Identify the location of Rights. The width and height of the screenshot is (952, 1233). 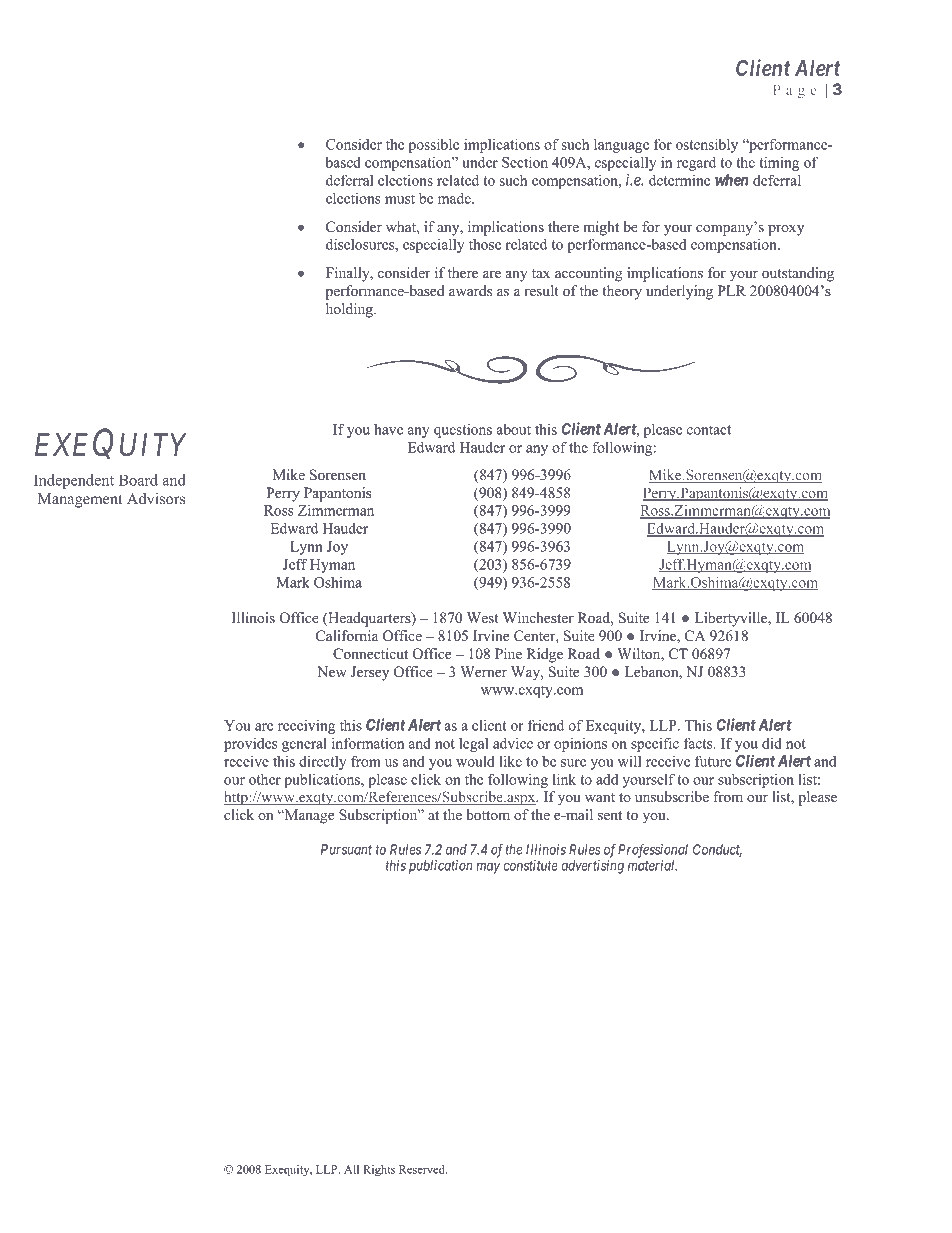
(379, 1170).
